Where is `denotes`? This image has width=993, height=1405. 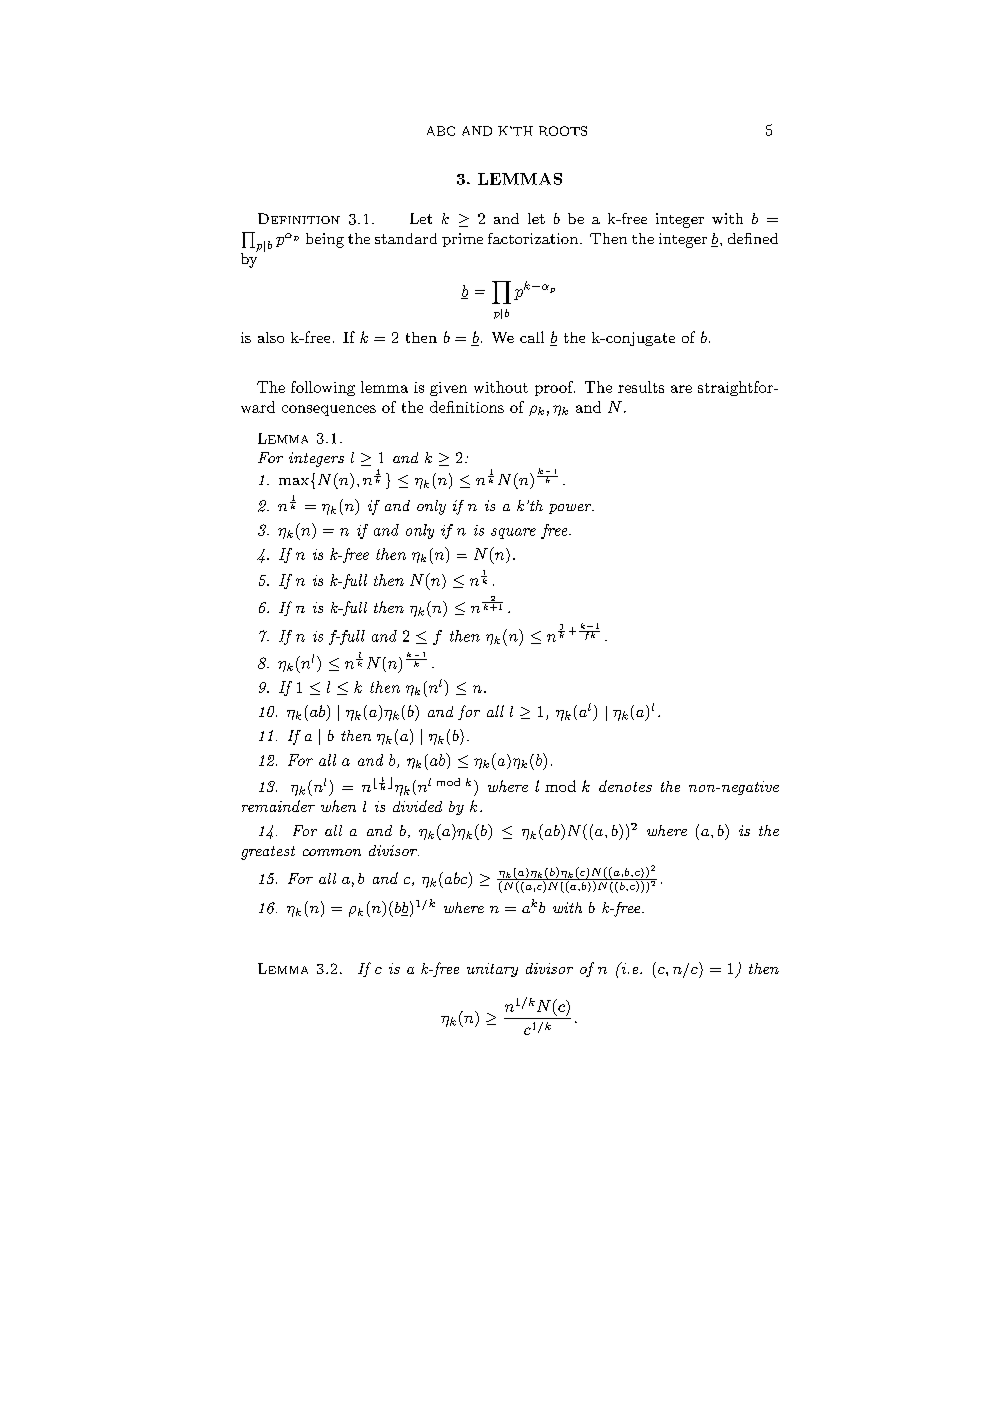
denotes is located at coordinates (625, 786).
